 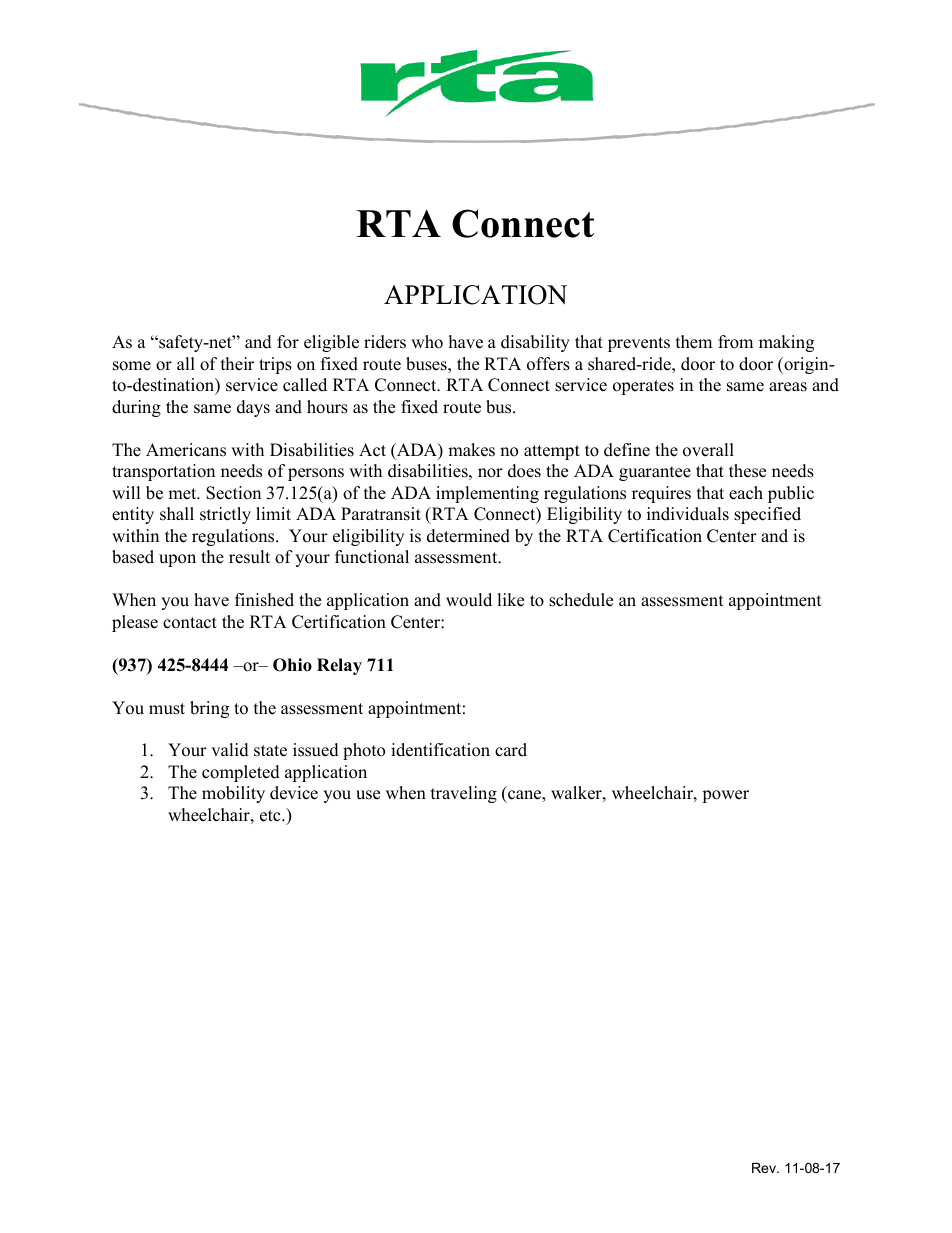 I want to click on mobility, so click(x=233, y=794).
